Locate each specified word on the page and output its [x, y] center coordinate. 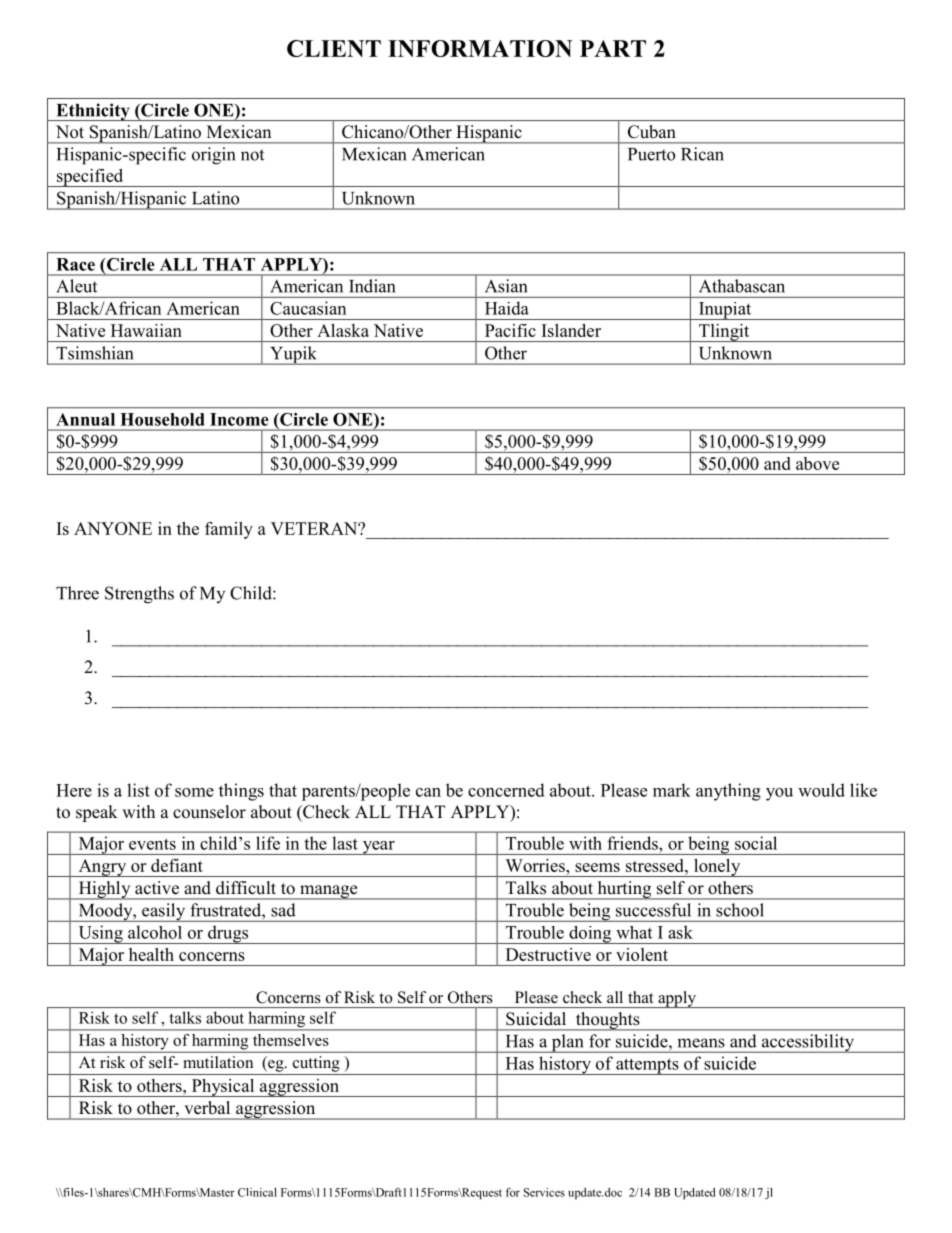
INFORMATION [480, 48]
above [817, 463]
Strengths [139, 595]
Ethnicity [93, 112]
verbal [207, 1108]
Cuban [652, 132]
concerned [506, 790]
